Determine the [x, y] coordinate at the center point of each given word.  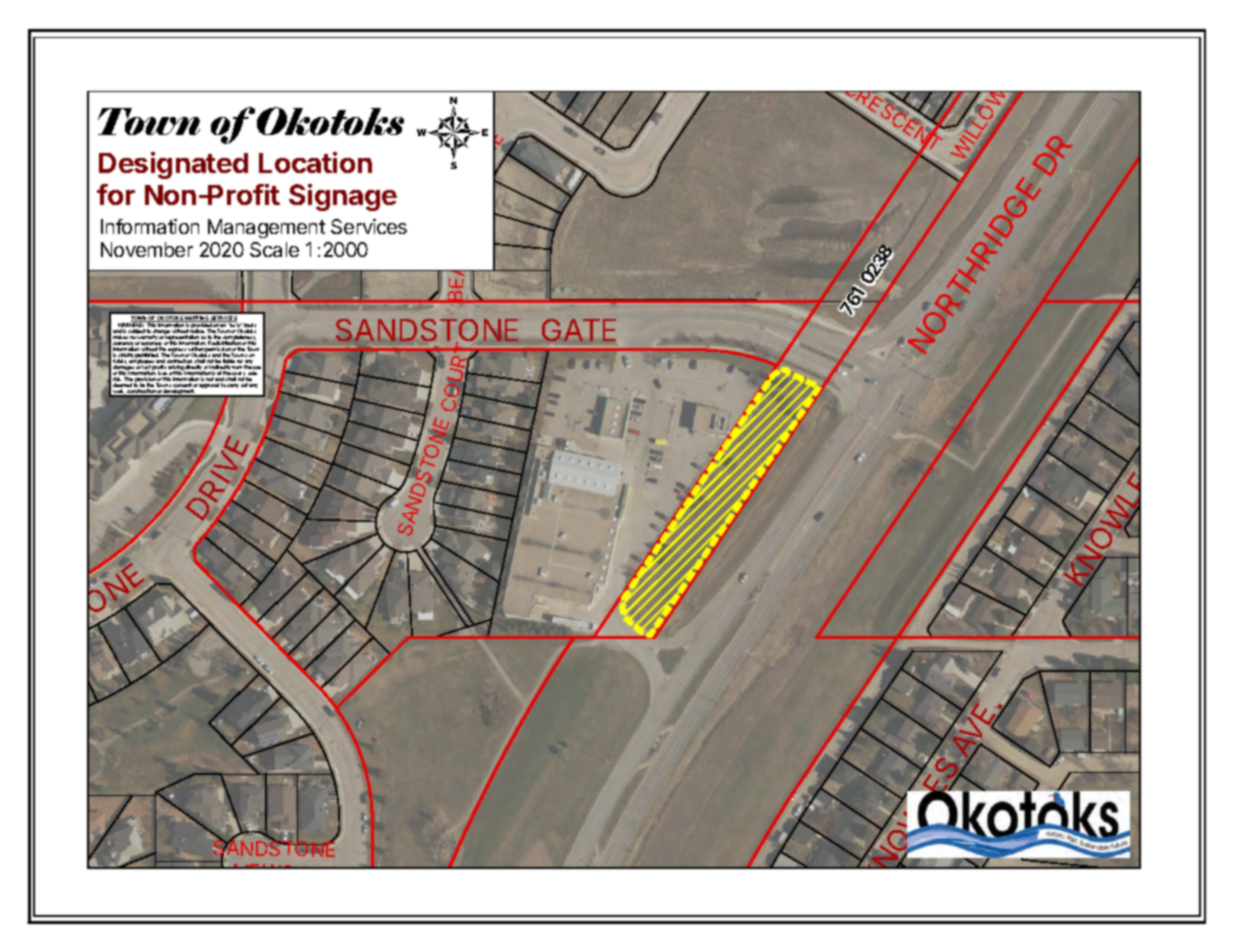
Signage [343, 197]
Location [315, 162]
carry [233, 386]
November [147, 249]
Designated [173, 165]
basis [250, 326]
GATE [579, 330]
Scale [274, 249]
